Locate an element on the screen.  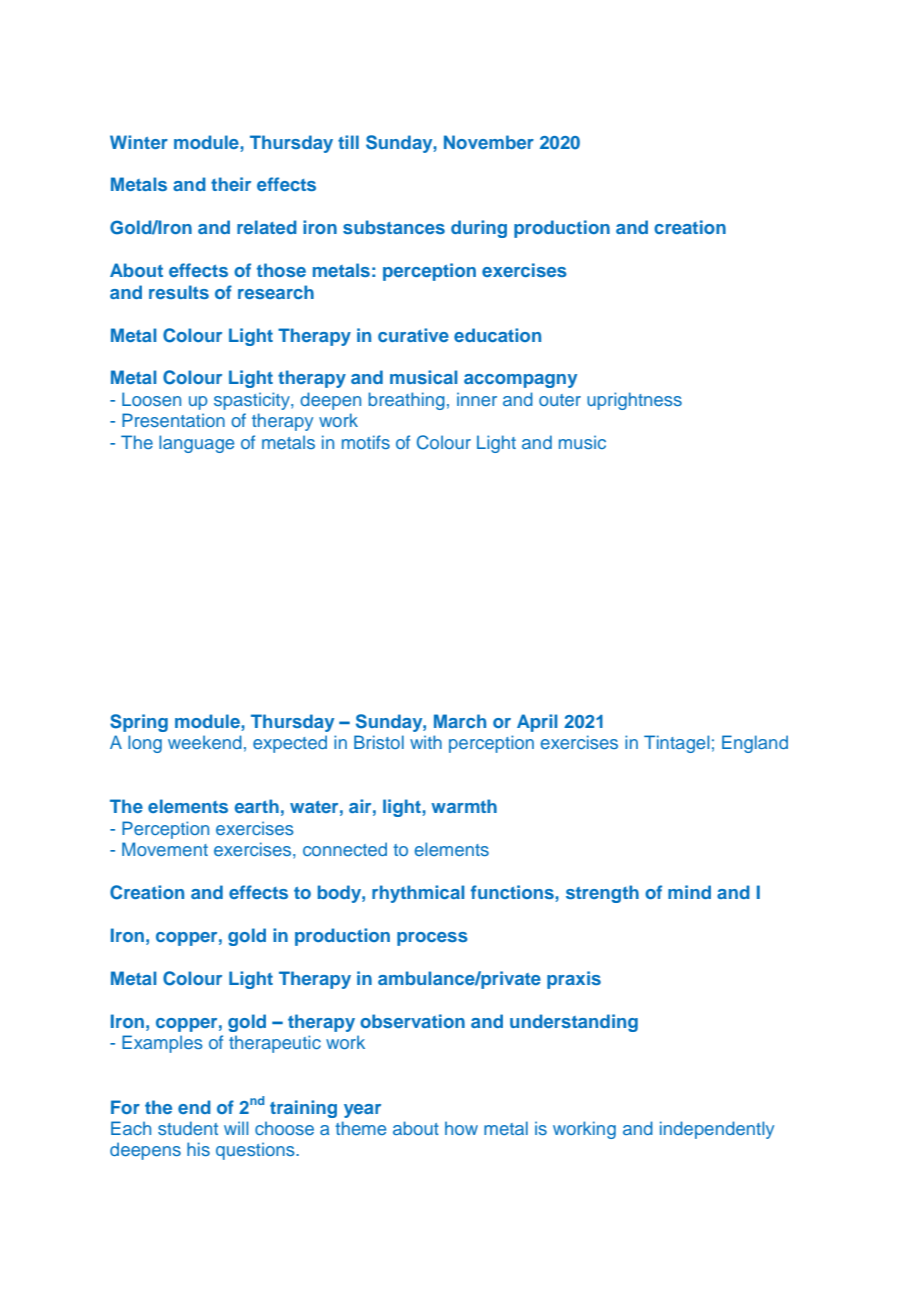
their is located at coordinates (231, 184).
